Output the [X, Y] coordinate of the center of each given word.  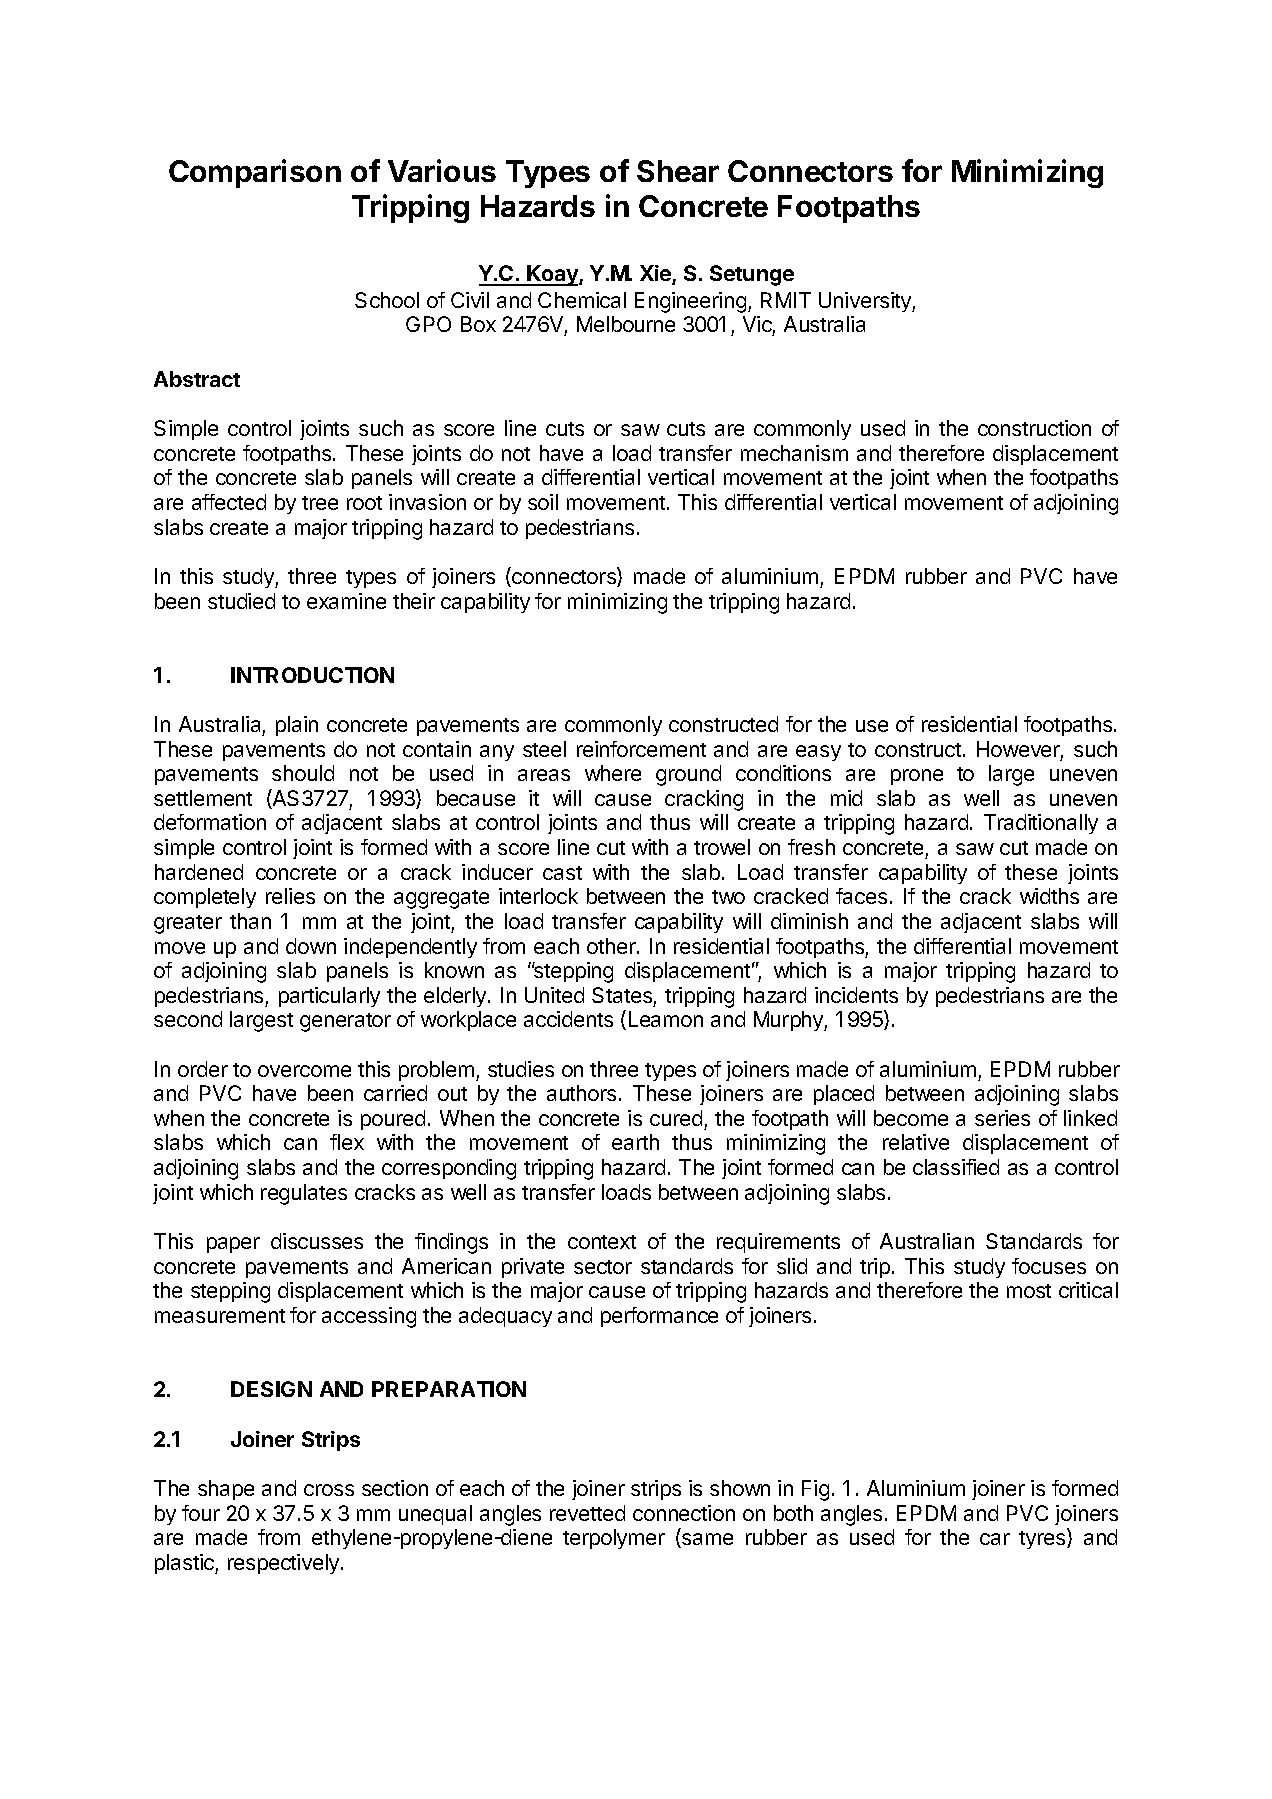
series [1002, 1118]
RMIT [786, 300]
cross [329, 1490]
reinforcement [641, 749]
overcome [304, 1071]
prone [917, 777]
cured [676, 1118]
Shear [678, 171]
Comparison [255, 173]
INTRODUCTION [312, 675]
